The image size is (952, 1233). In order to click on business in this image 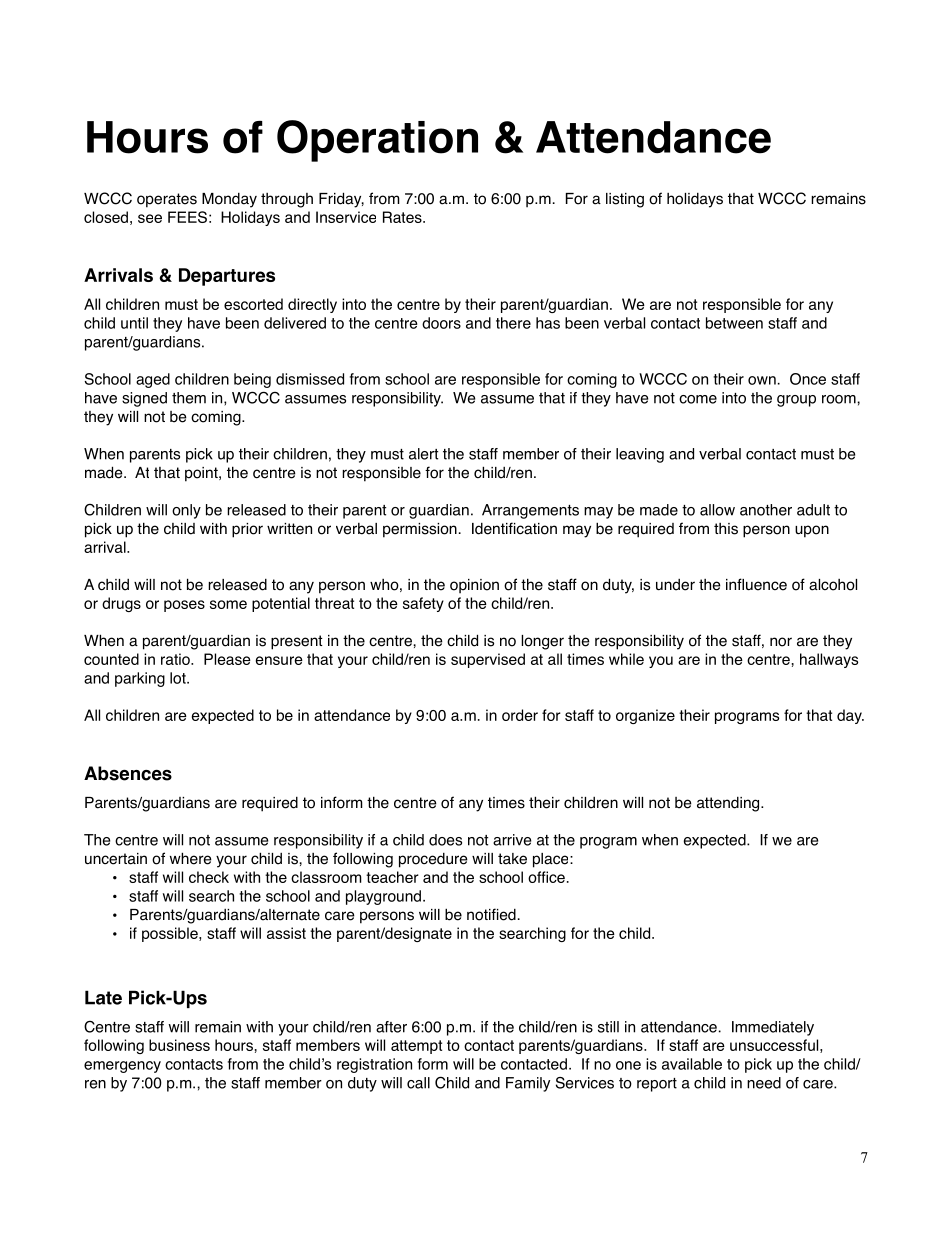, I will do `click(179, 1045)`.
